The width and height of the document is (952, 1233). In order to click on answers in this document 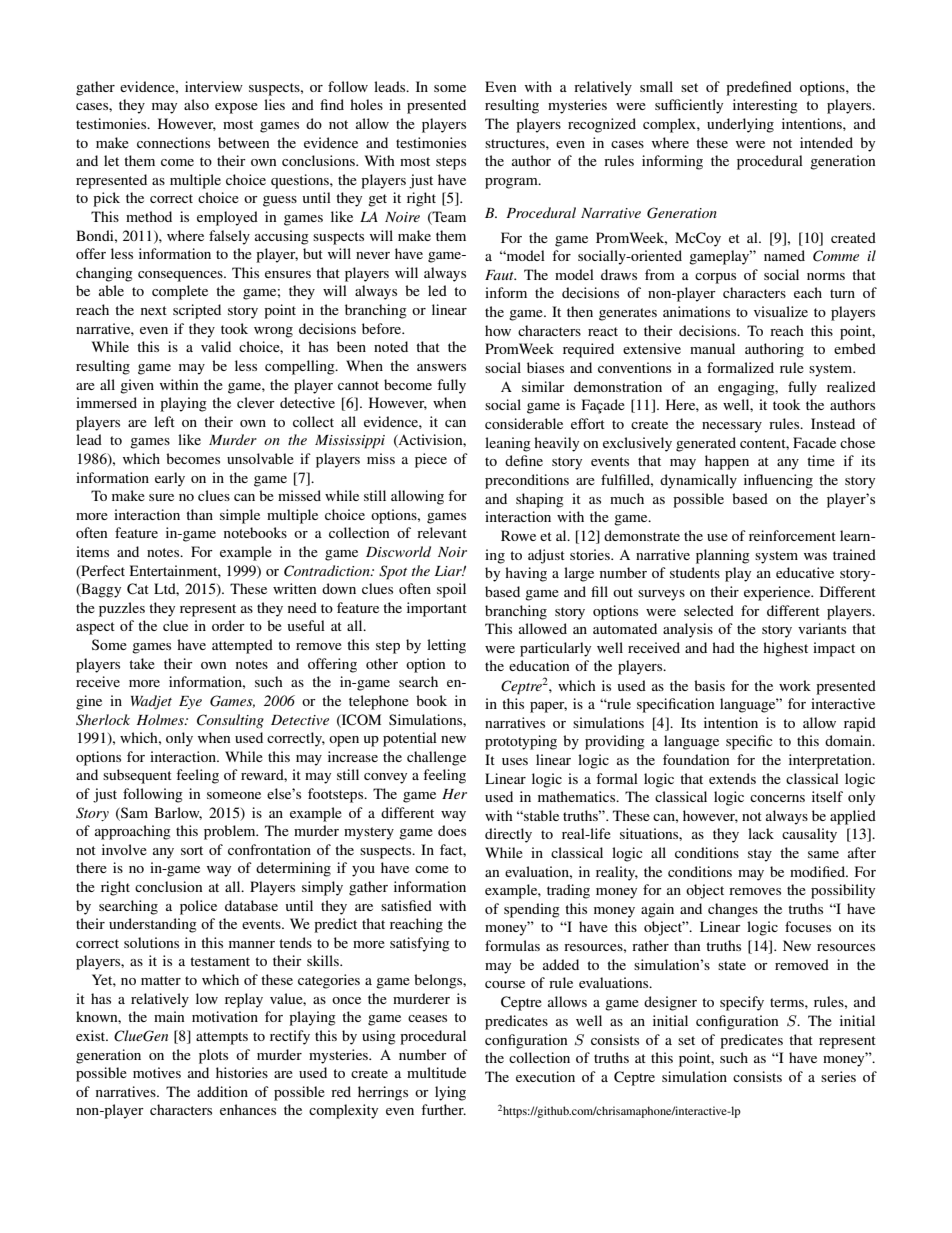, I will do `click(441, 367)`.
